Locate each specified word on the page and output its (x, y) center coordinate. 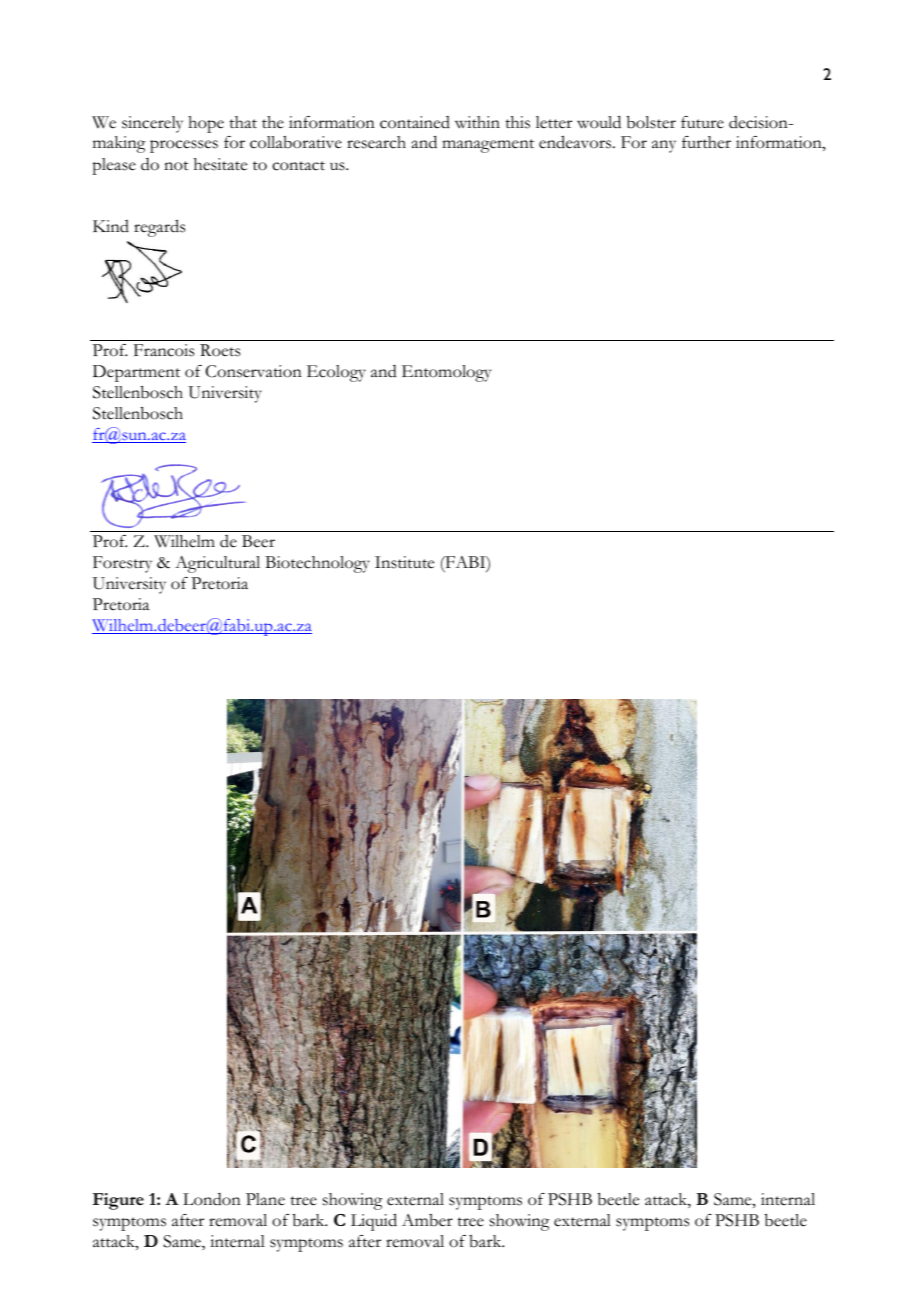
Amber (427, 1220)
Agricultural (217, 564)
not (176, 166)
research (376, 142)
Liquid (374, 1222)
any (664, 146)
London (212, 1199)
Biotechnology (317, 564)
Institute (404, 562)
